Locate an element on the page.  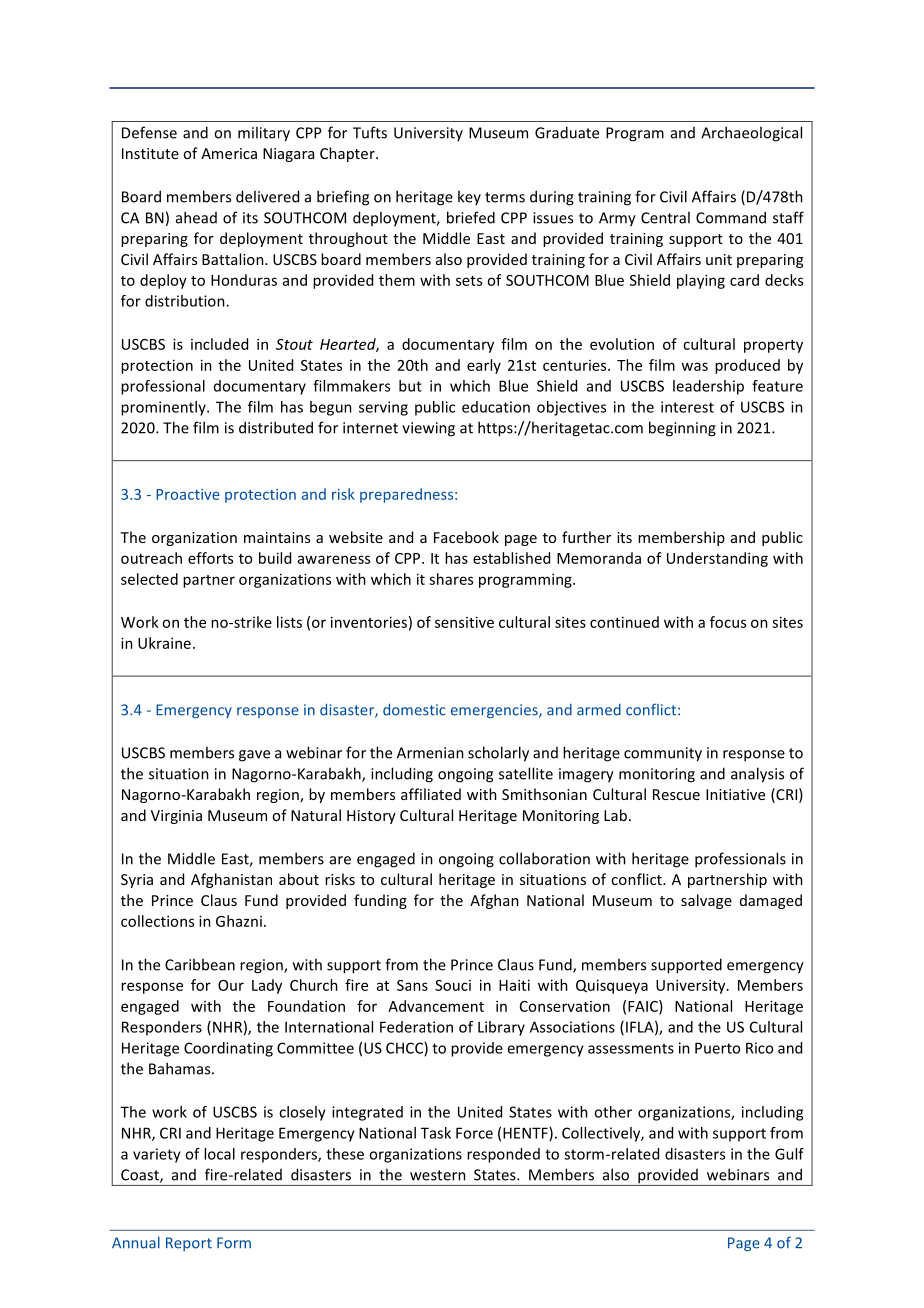
focus is located at coordinates (728, 622).
